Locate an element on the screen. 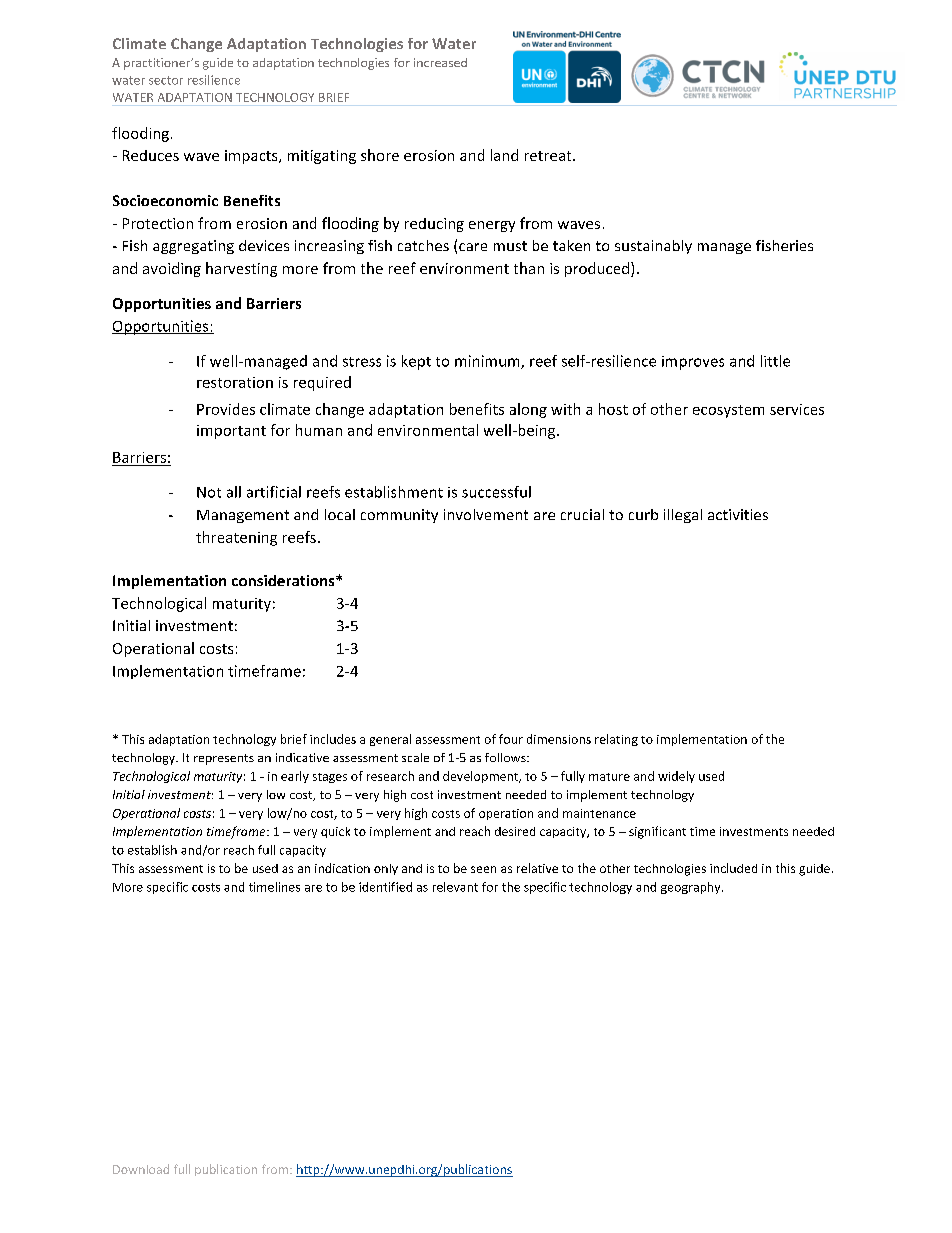 This screenshot has width=952, height=1233. improves is located at coordinates (693, 363).
